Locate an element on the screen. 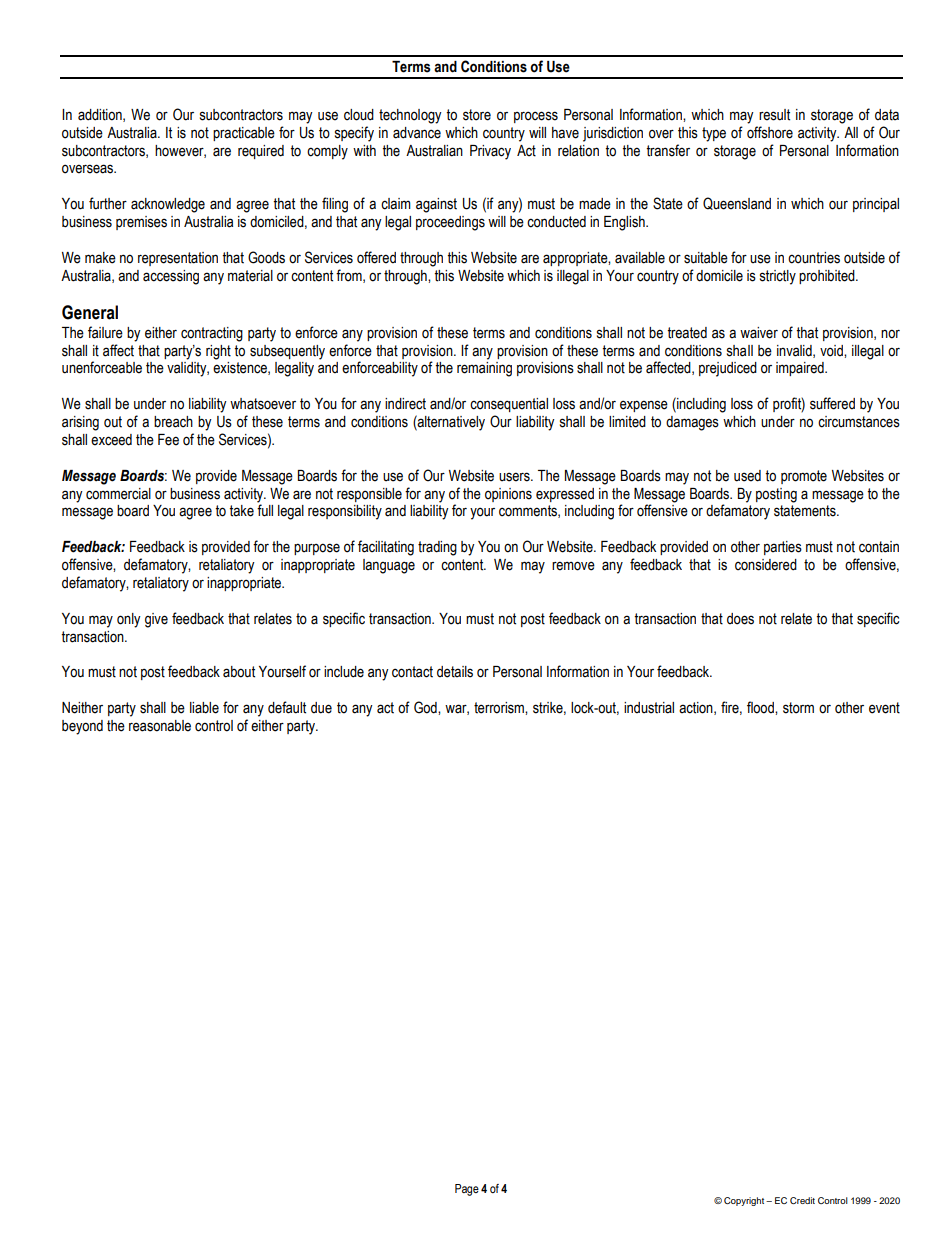  details is located at coordinates (455, 672).
